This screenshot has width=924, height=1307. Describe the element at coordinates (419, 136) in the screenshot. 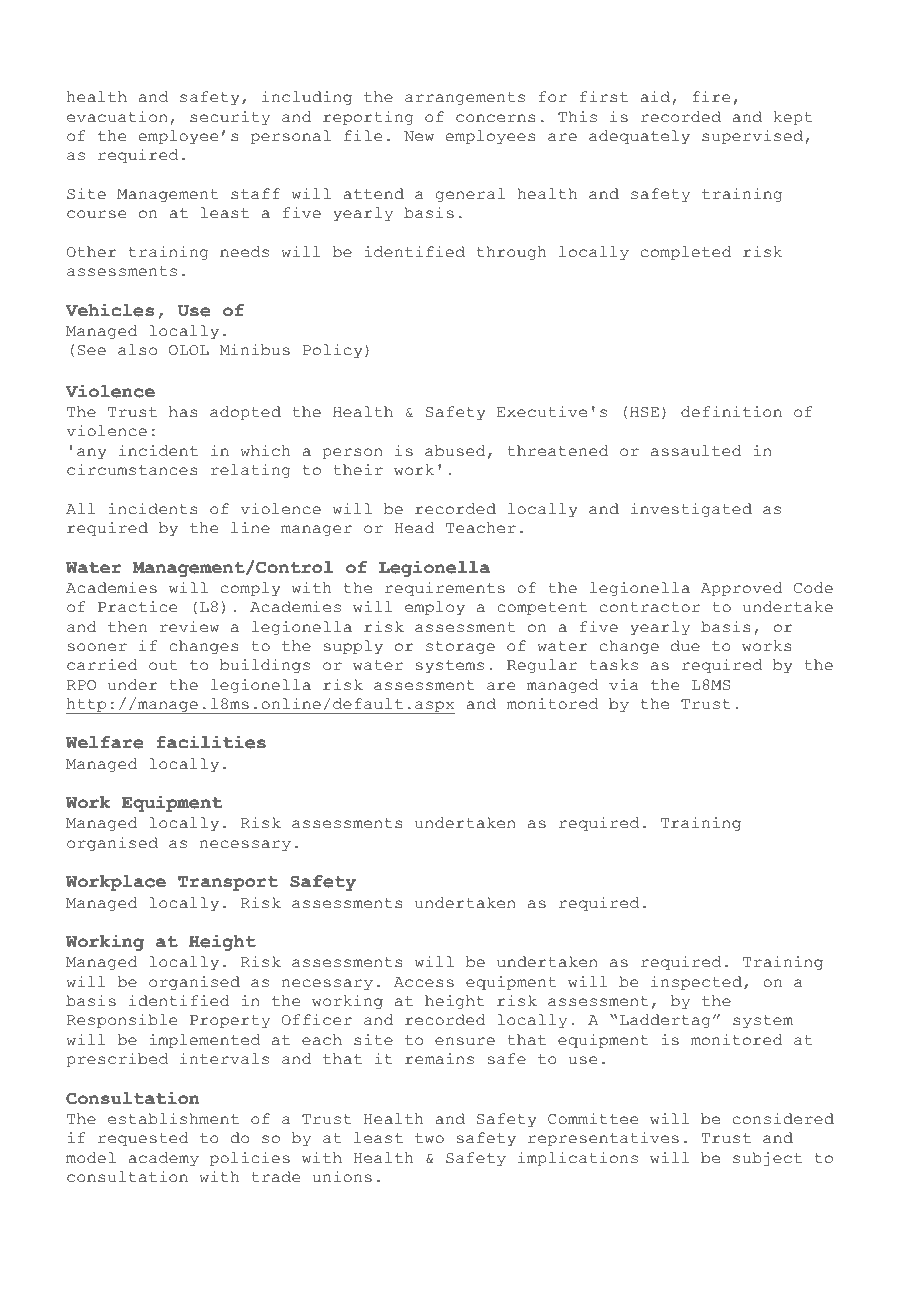

I see `New` at that location.
